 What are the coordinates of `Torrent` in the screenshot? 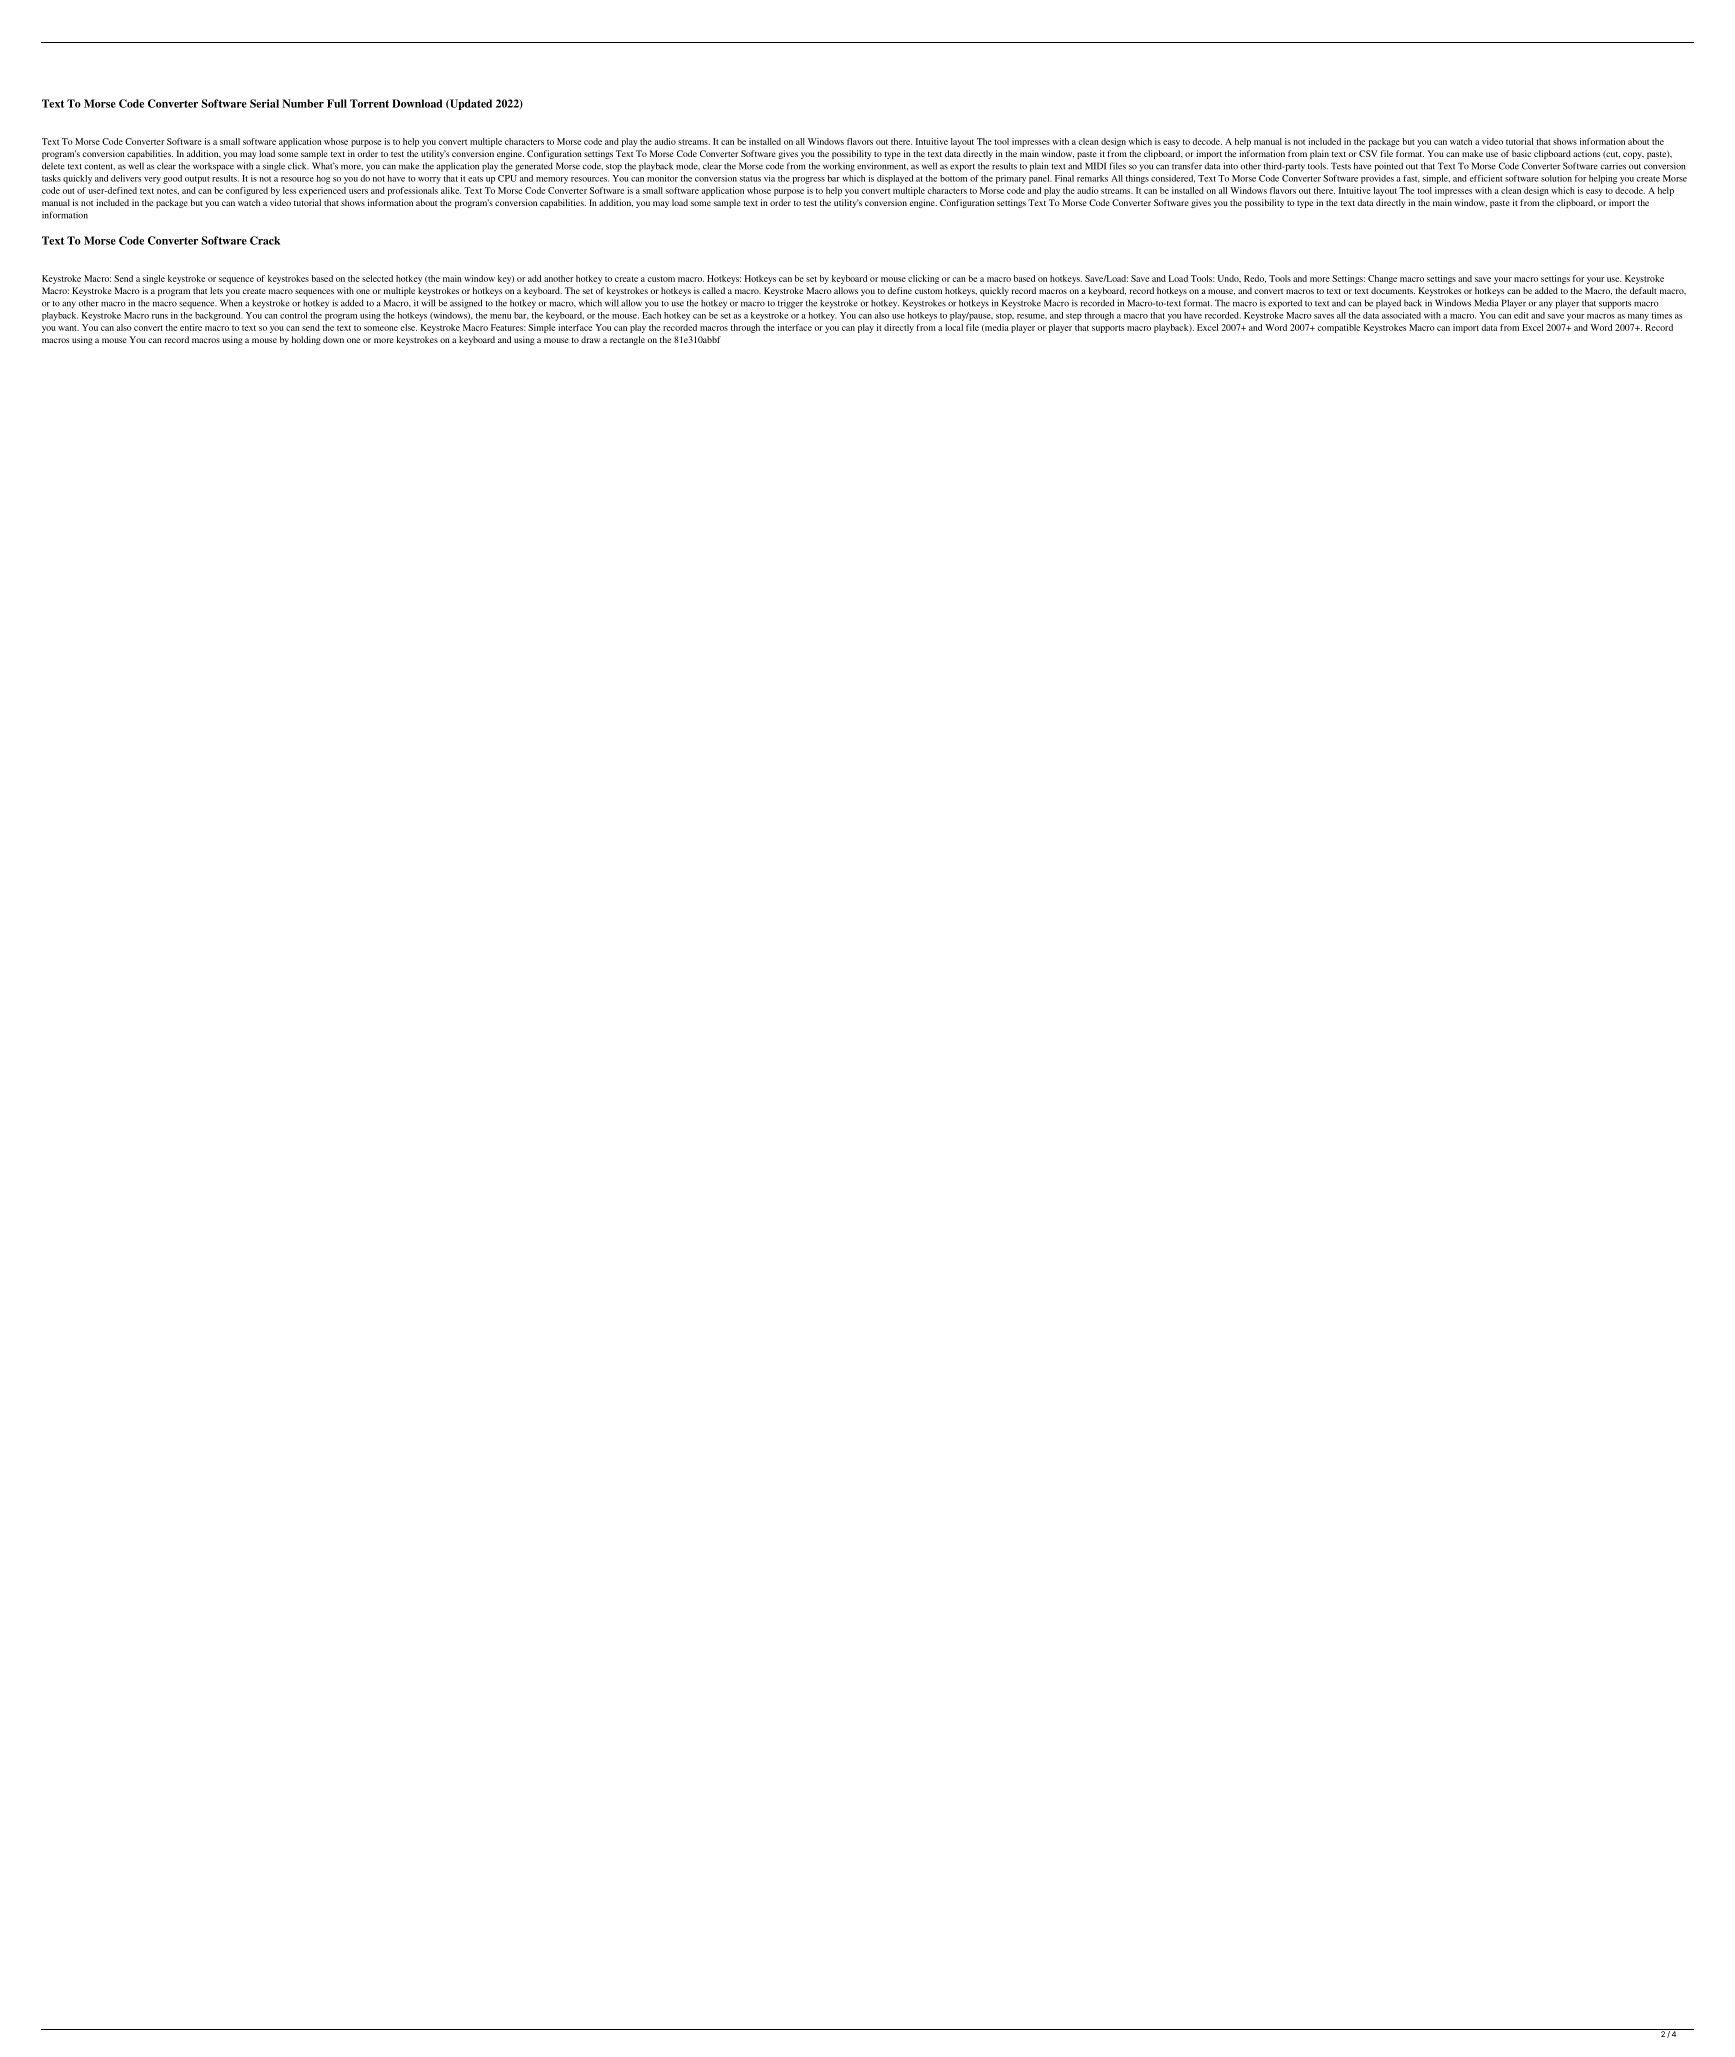 It's located at (369, 103).
